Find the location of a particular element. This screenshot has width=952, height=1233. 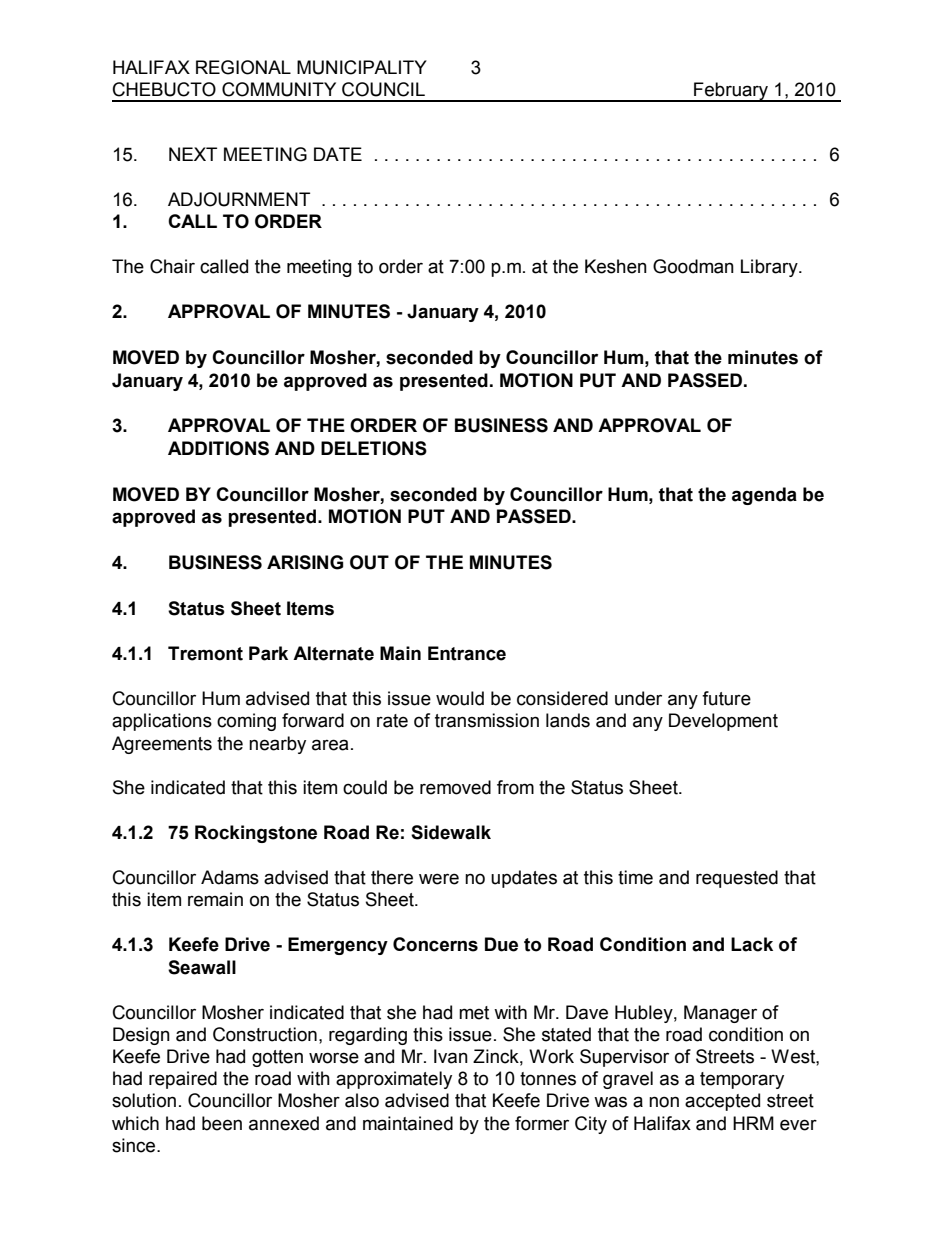

Entrance is located at coordinates (467, 653).
